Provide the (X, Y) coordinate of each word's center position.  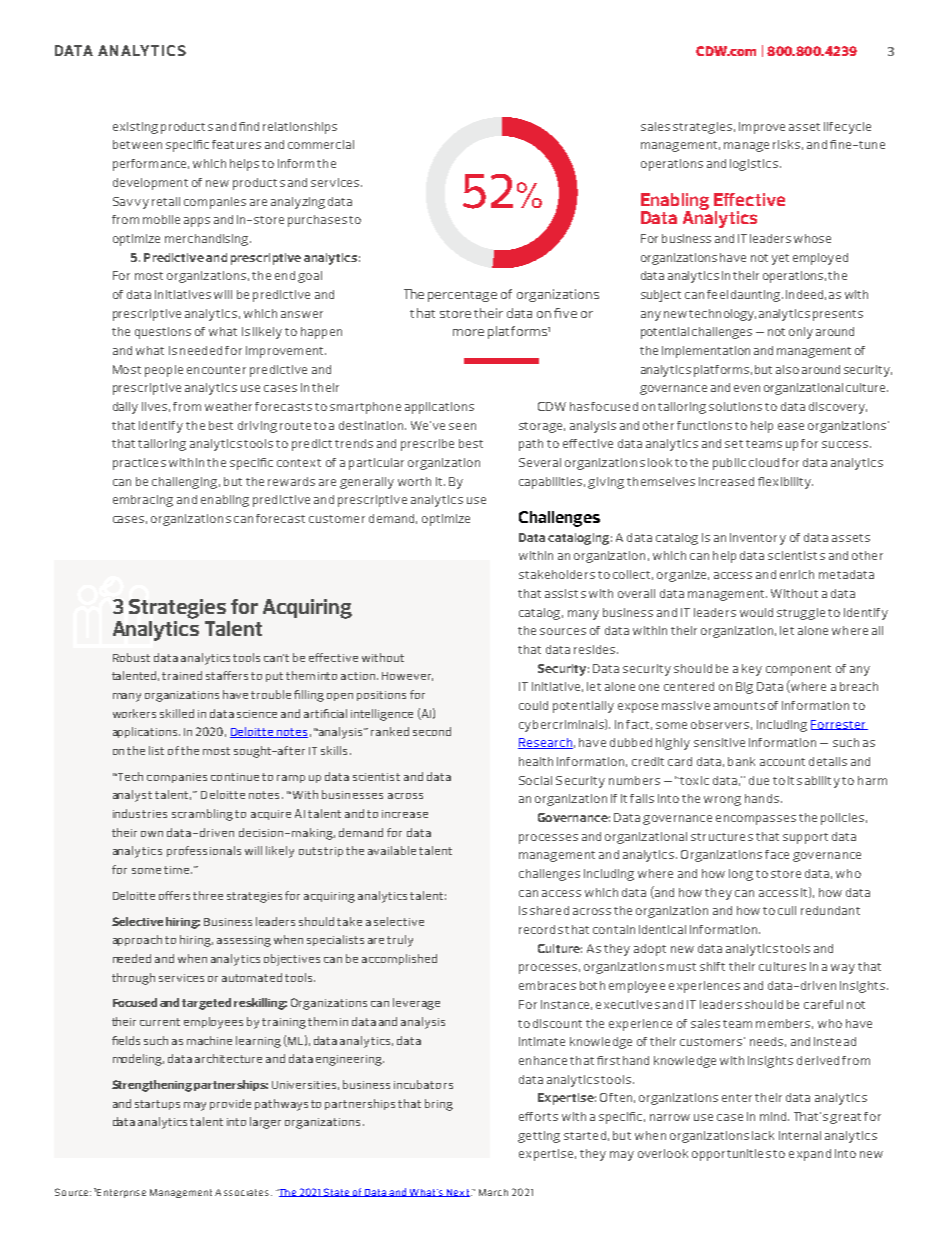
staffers (227, 675)
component (798, 670)
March (493, 1192)
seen (462, 426)
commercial (321, 144)
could (533, 705)
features (236, 144)
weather (228, 406)
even (747, 388)
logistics (754, 165)
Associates (243, 1192)
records (541, 929)
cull (787, 910)
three (208, 895)
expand (810, 1155)
